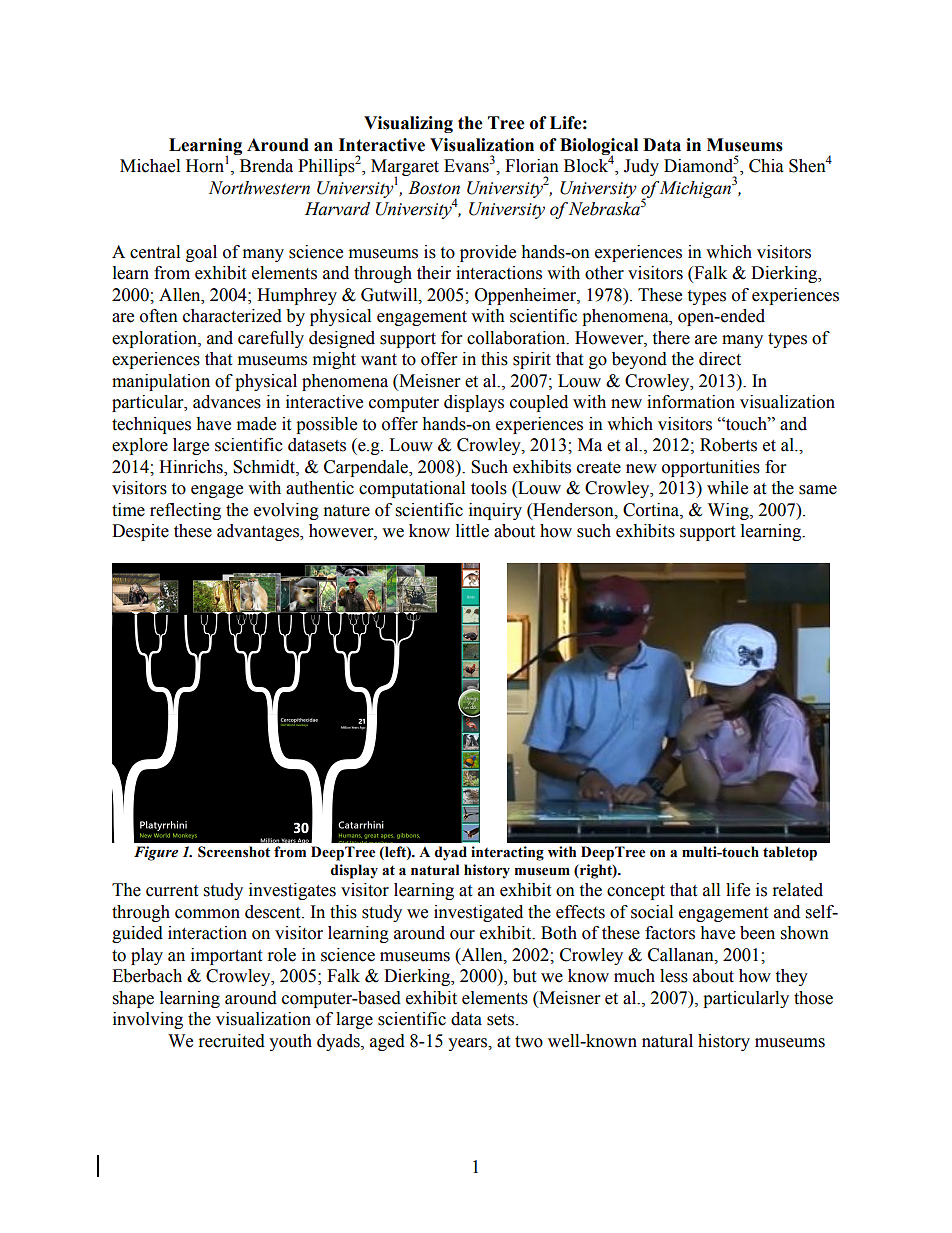  I want to click on Brenda, so click(266, 166).
